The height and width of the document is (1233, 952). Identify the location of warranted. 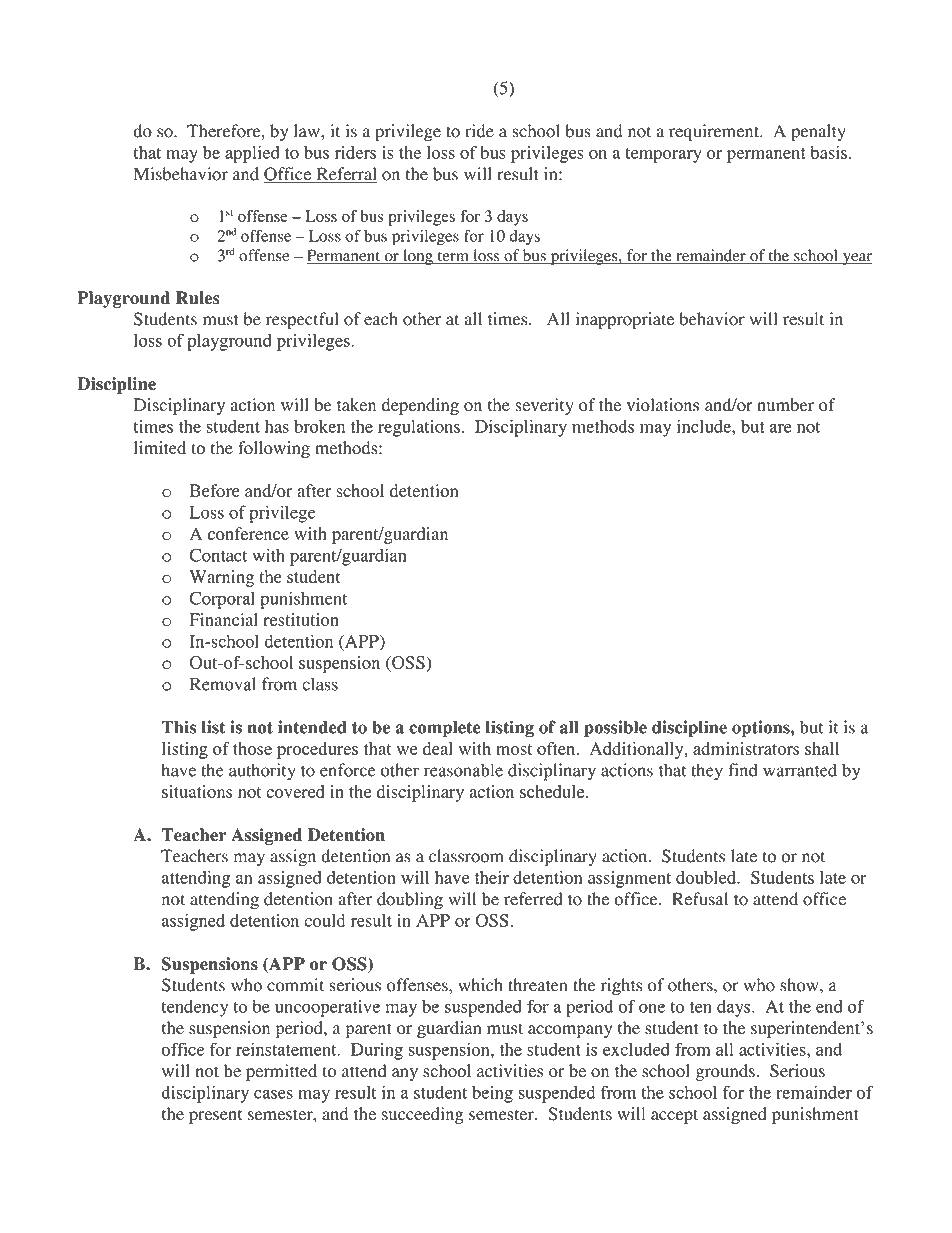
(800, 770).
